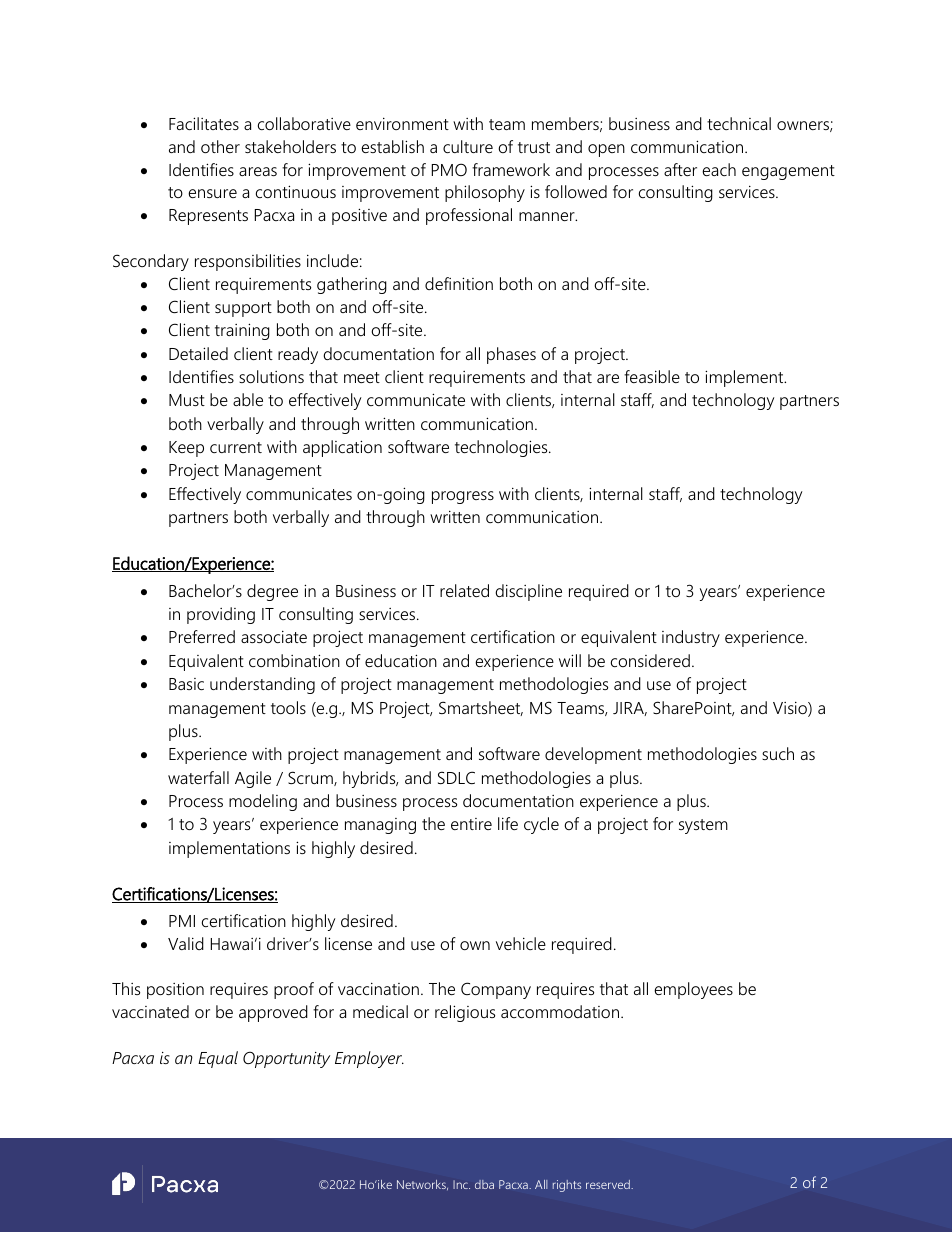  I want to click on other, so click(220, 146).
